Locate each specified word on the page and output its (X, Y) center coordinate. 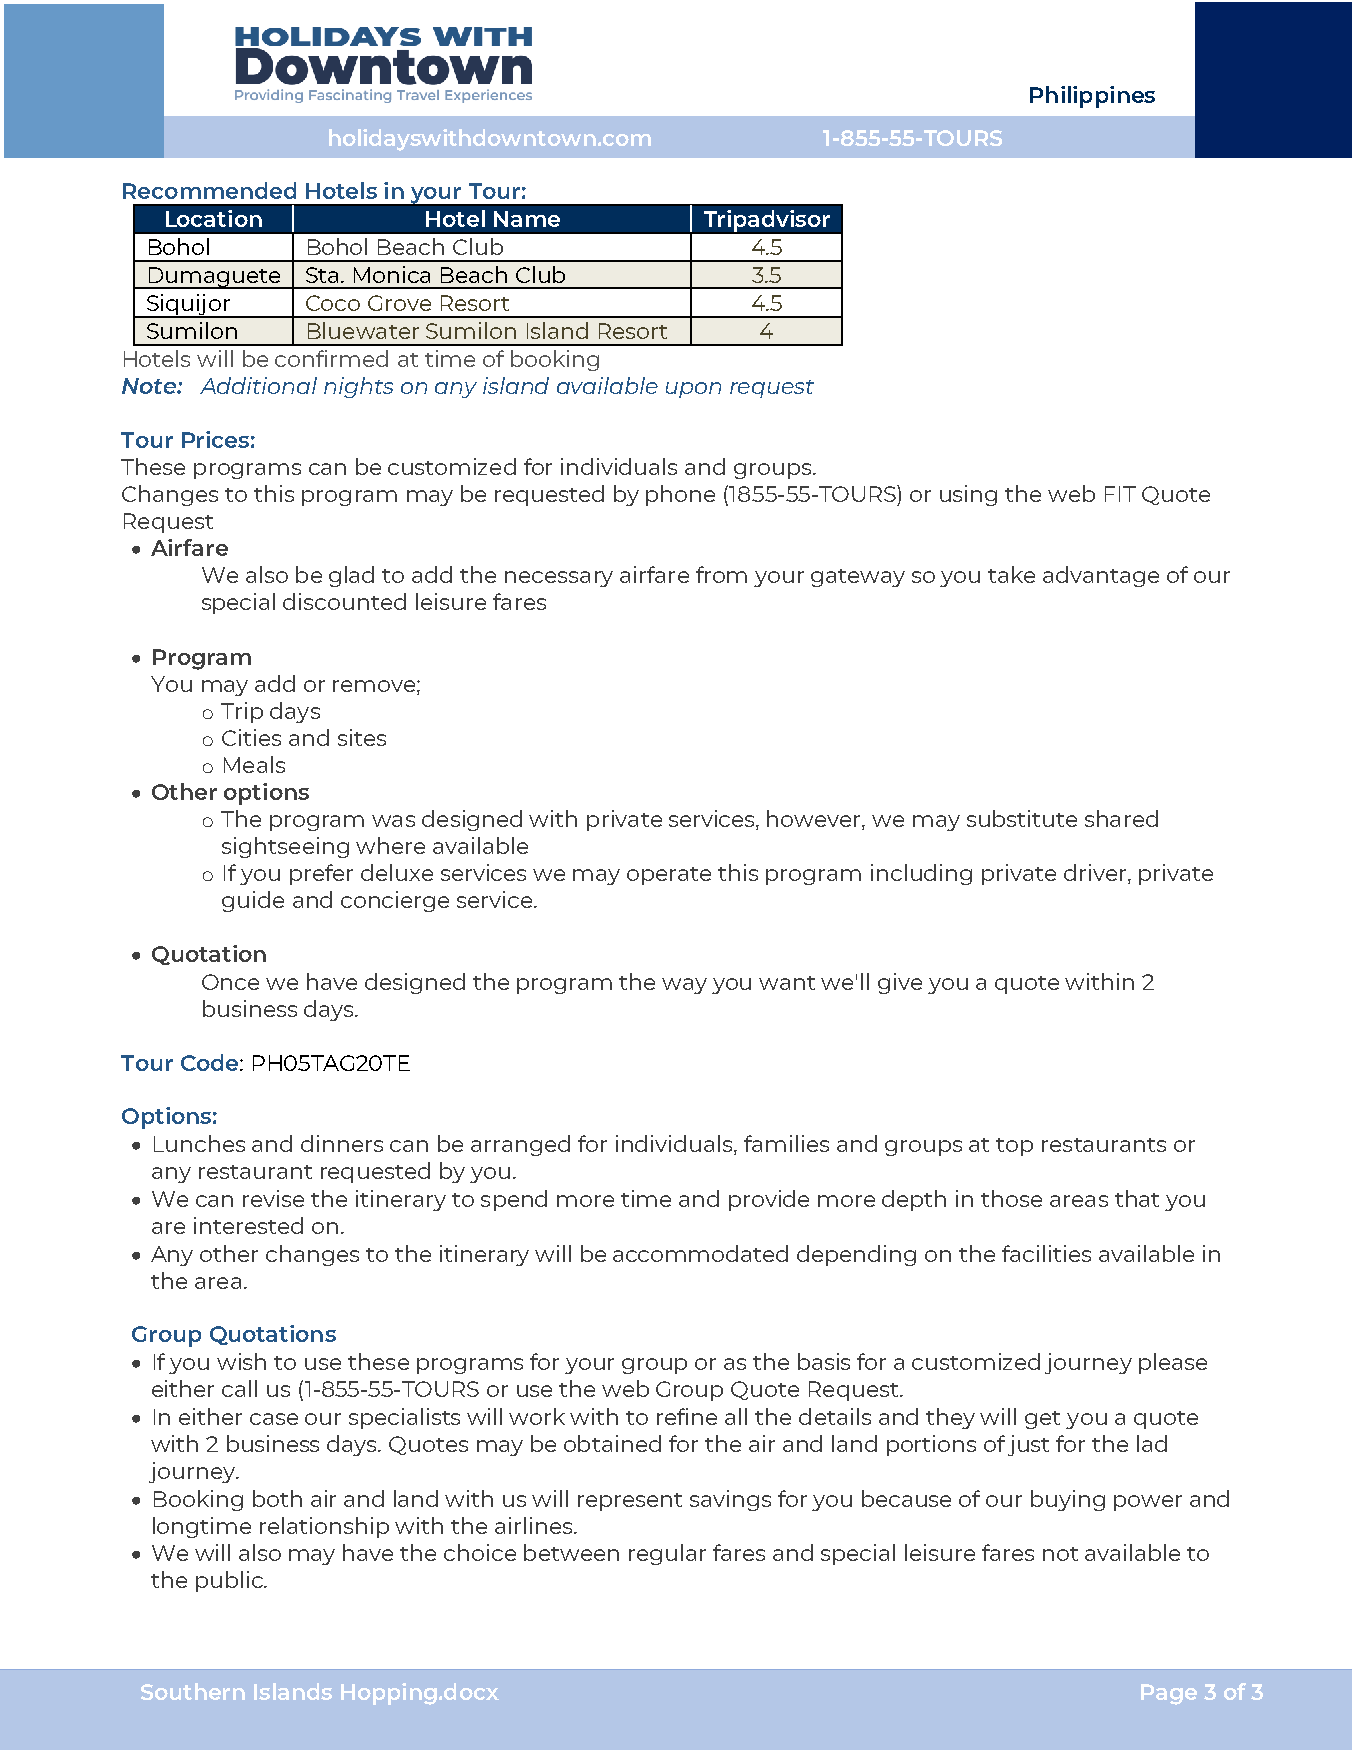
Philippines (1092, 97)
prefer (321, 874)
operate (669, 876)
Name (527, 219)
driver (1096, 874)
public (230, 1581)
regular (667, 1554)
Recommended (209, 190)
